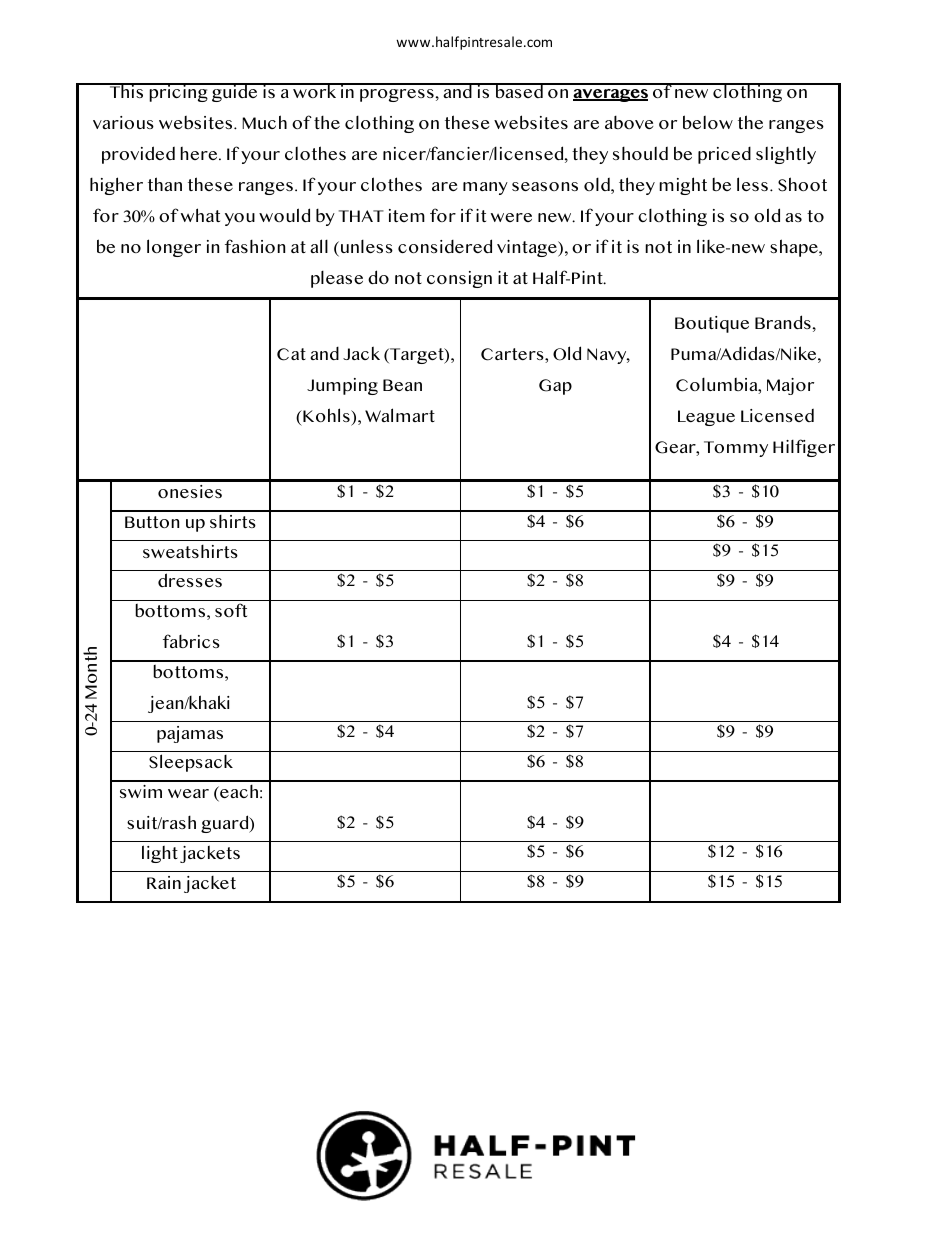 This page has width=952, height=1233. I want to click on guard, so click(226, 824).
